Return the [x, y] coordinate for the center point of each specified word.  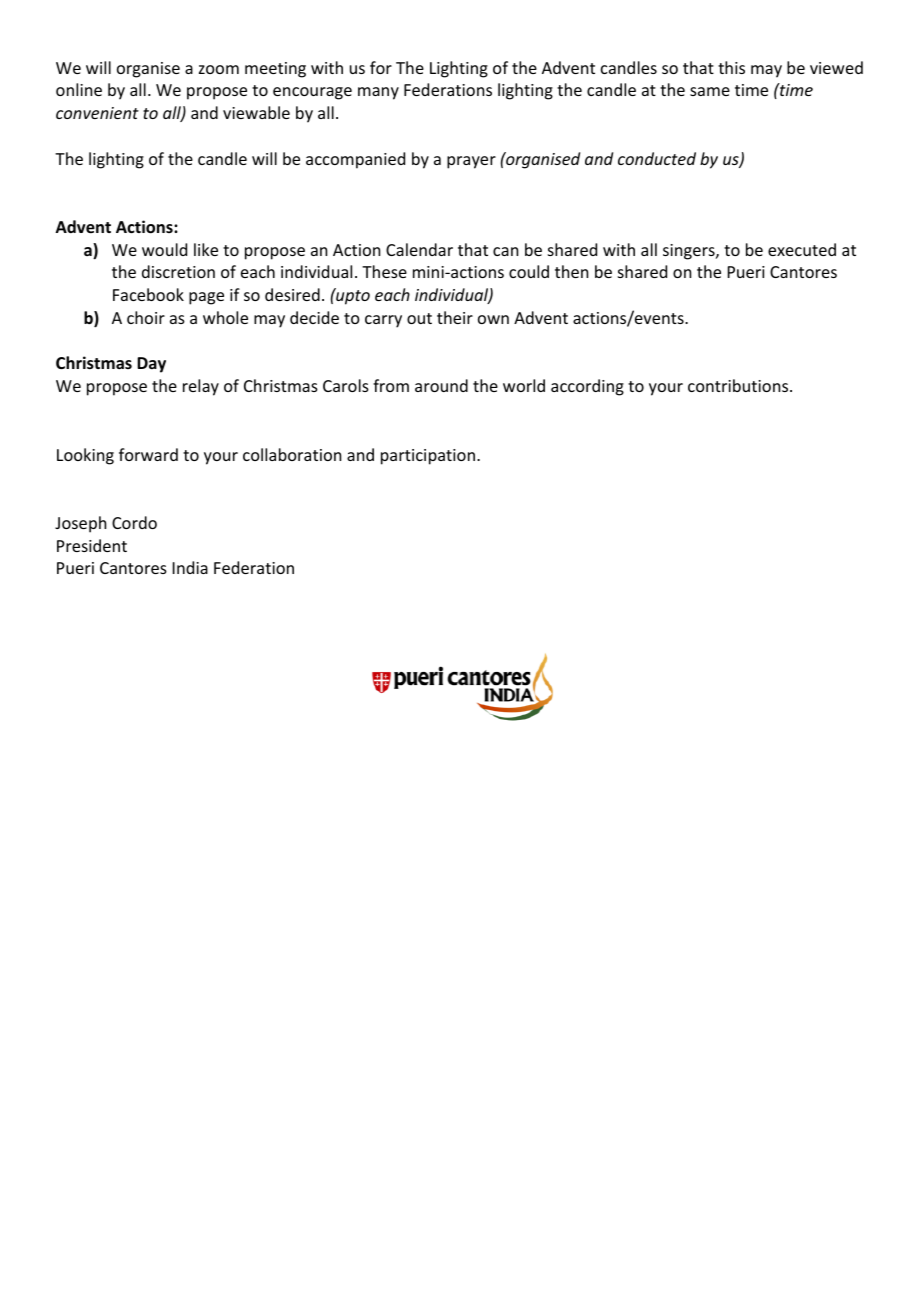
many [378, 93]
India [190, 567]
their [455, 317]
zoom [219, 69]
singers [690, 252]
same [710, 91]
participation [428, 457]
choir [146, 317]
